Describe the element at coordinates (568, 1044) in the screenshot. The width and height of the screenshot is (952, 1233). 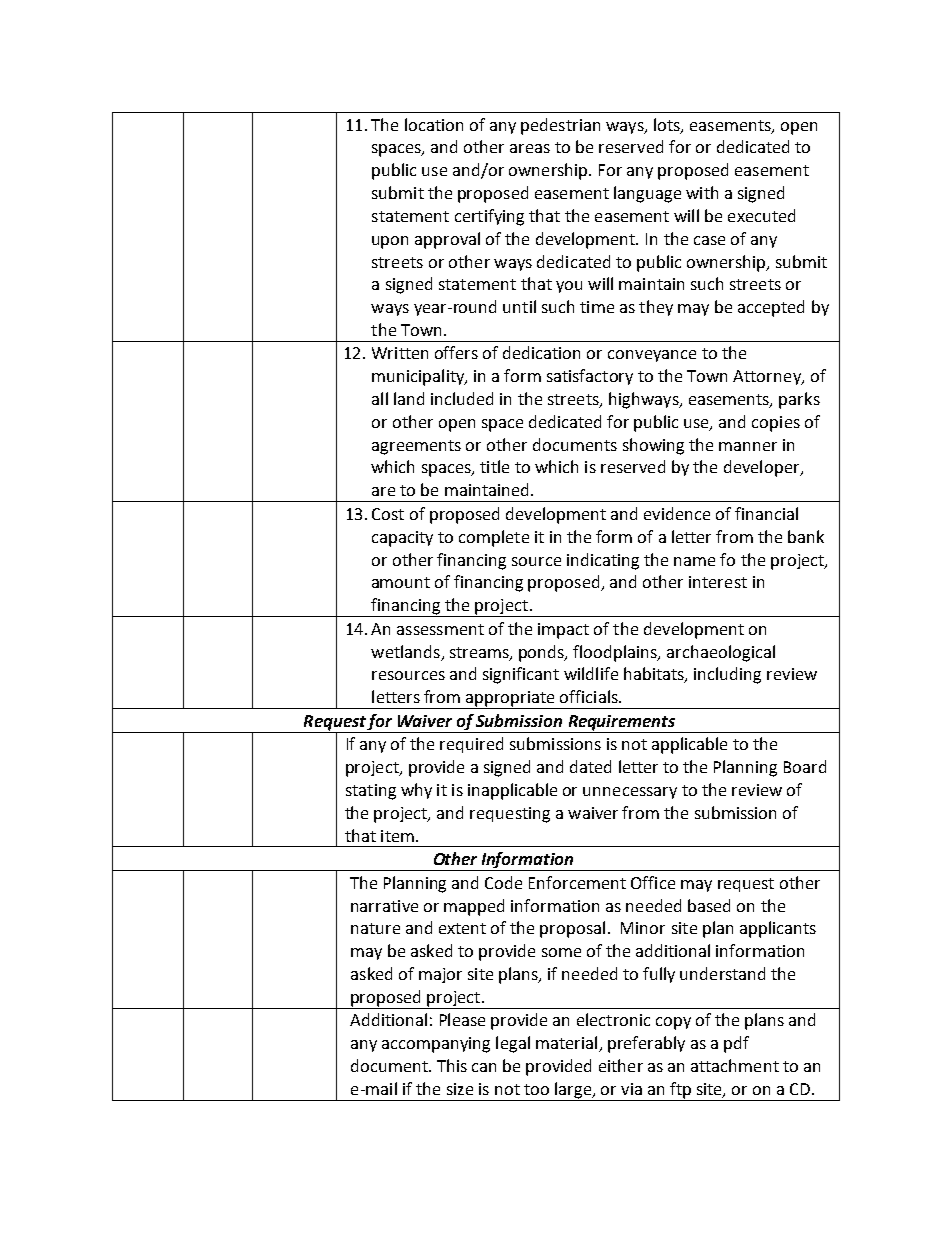
I see `material` at that location.
